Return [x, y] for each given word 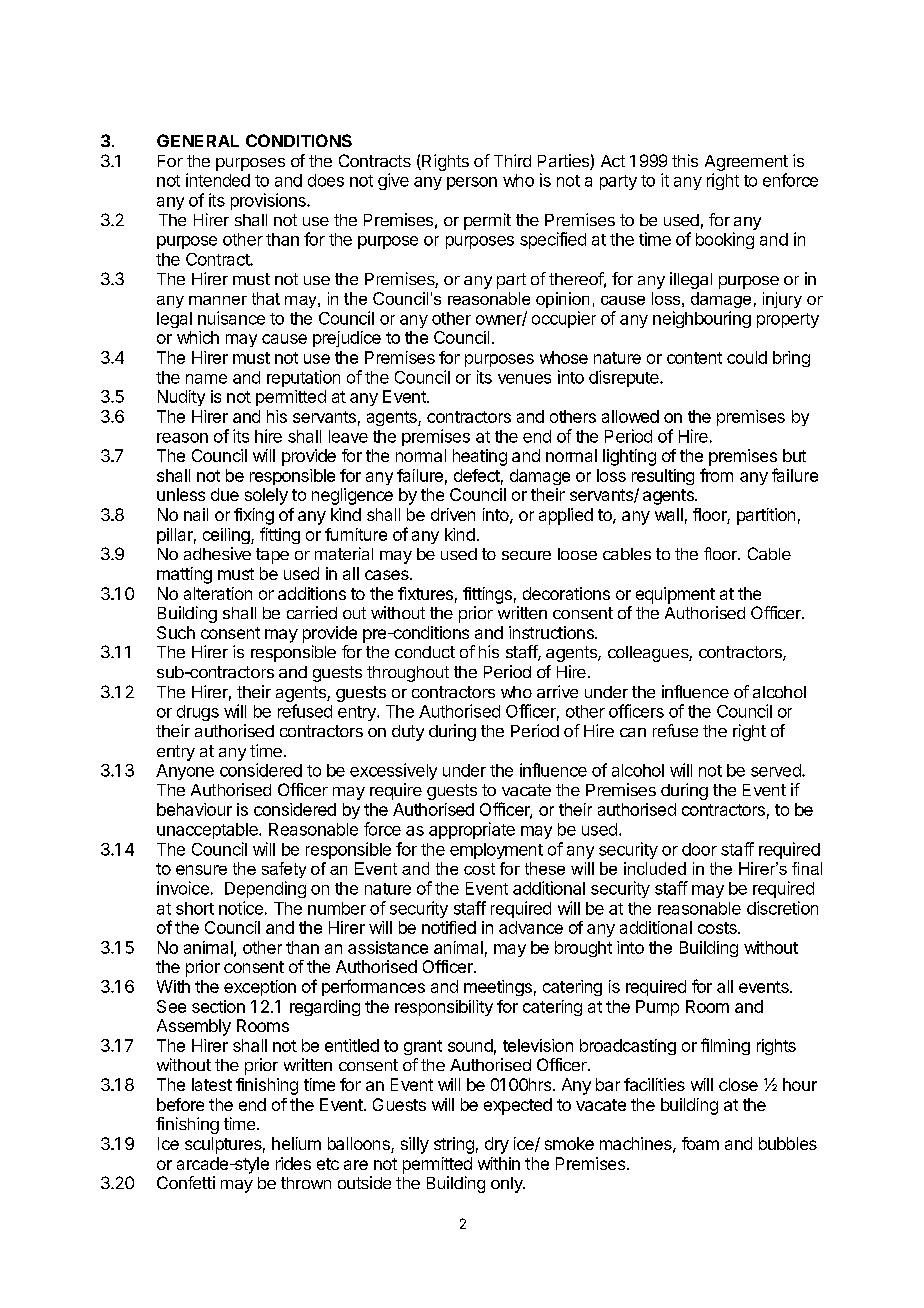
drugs [198, 713]
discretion [782, 908]
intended [218, 180]
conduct [425, 652]
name [206, 379]
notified [449, 927]
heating [480, 457]
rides [293, 1163]
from [716, 475]
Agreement [746, 164]
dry [497, 1145]
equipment [675, 595]
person [472, 183]
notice [241, 908]
